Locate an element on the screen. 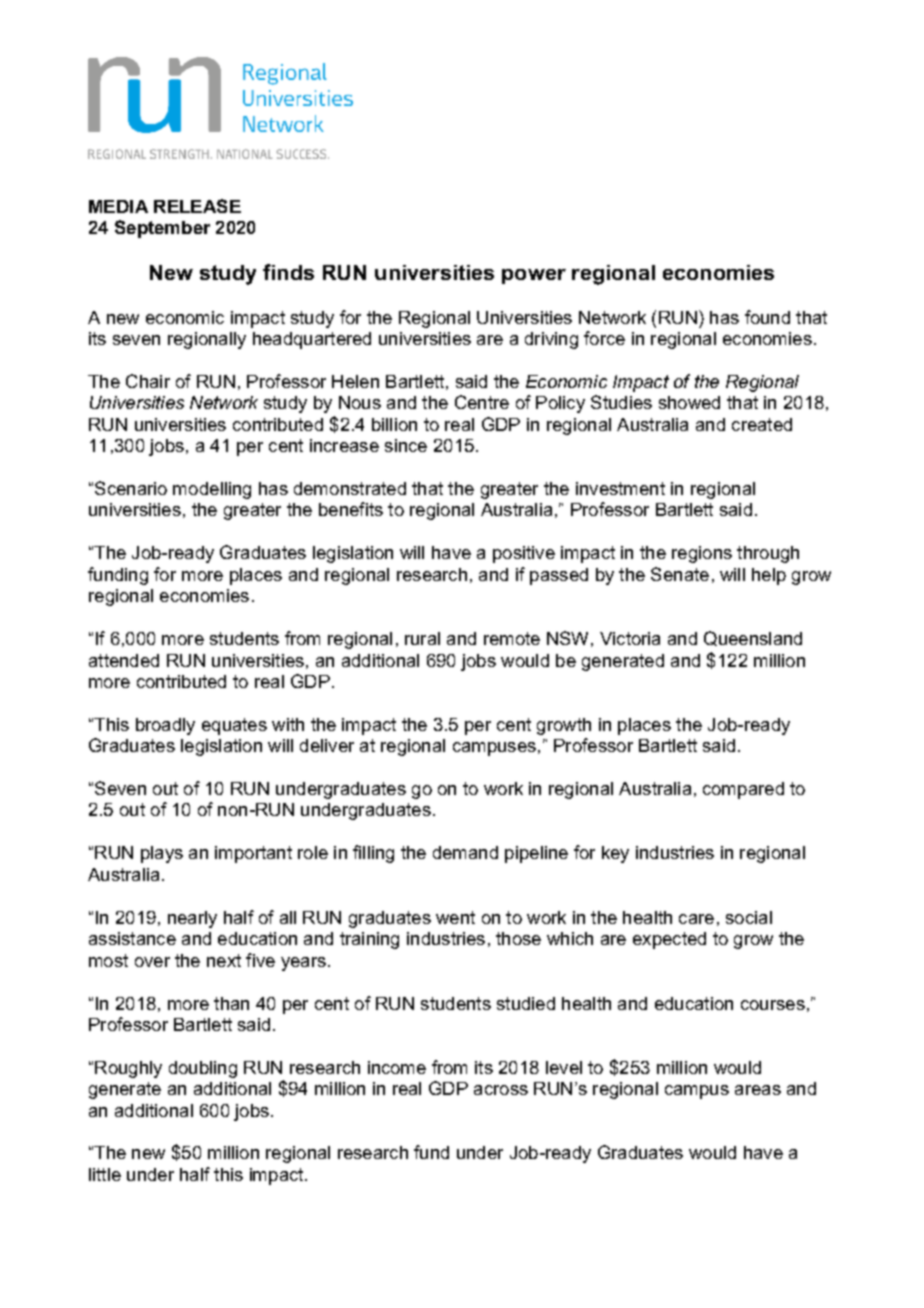  key is located at coordinates (615, 854).
